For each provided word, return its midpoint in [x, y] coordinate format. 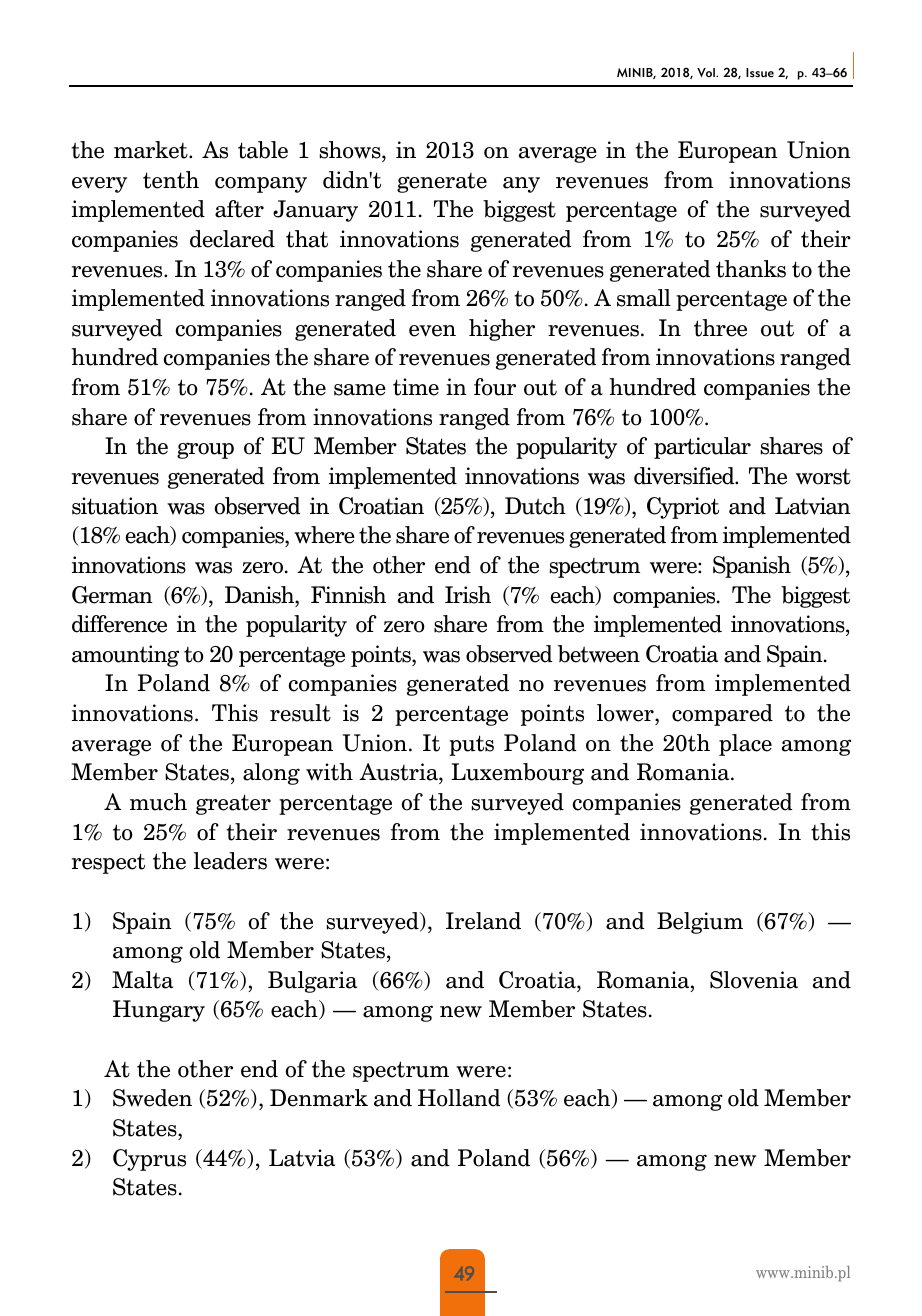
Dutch [535, 506]
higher [502, 330]
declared [232, 239]
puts [471, 745]
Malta [142, 980]
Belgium [700, 923]
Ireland [483, 921]
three [720, 328]
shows [351, 150]
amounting [125, 656]
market [152, 150]
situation [115, 506]
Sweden [152, 1098]
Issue [760, 73]
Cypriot [683, 508]
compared [722, 715]
